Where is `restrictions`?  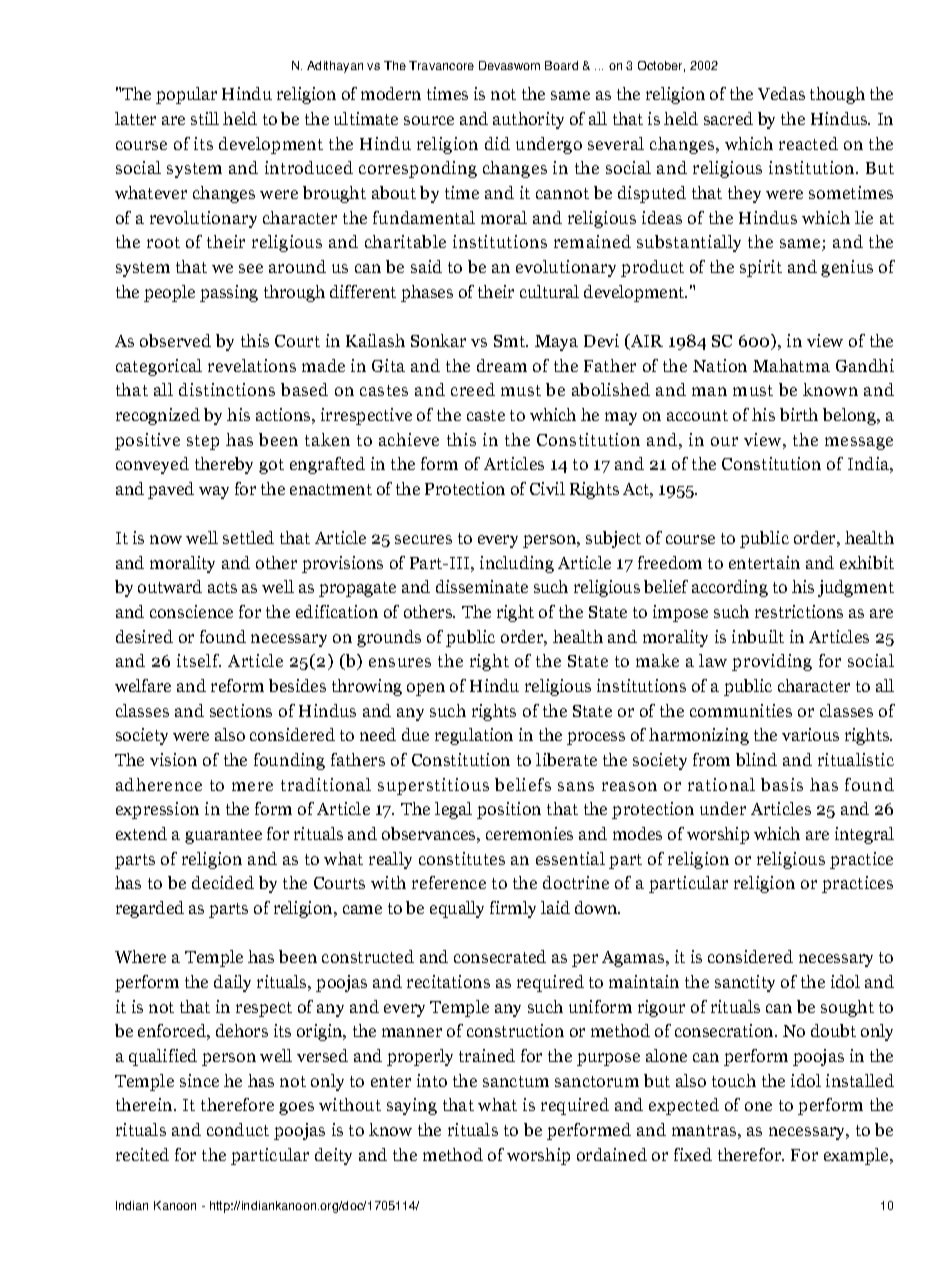
restrictions is located at coordinates (799, 611).
